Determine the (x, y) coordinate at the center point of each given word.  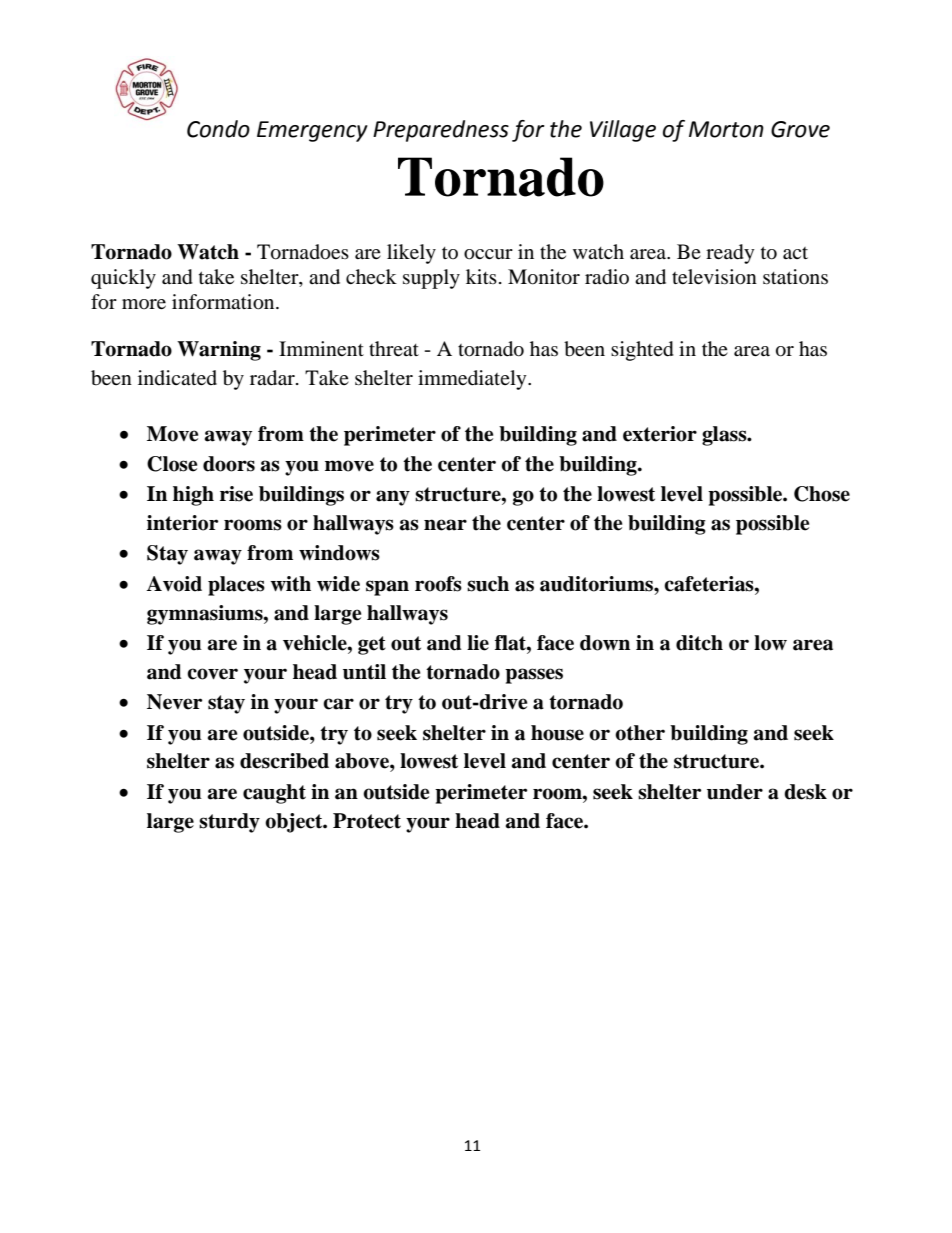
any (393, 498)
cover (212, 674)
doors (229, 464)
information (224, 302)
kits (481, 276)
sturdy (229, 823)
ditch (699, 643)
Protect (367, 821)
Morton (726, 129)
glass (725, 436)
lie (478, 643)
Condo (218, 129)
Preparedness (441, 131)
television (714, 277)
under (735, 792)
